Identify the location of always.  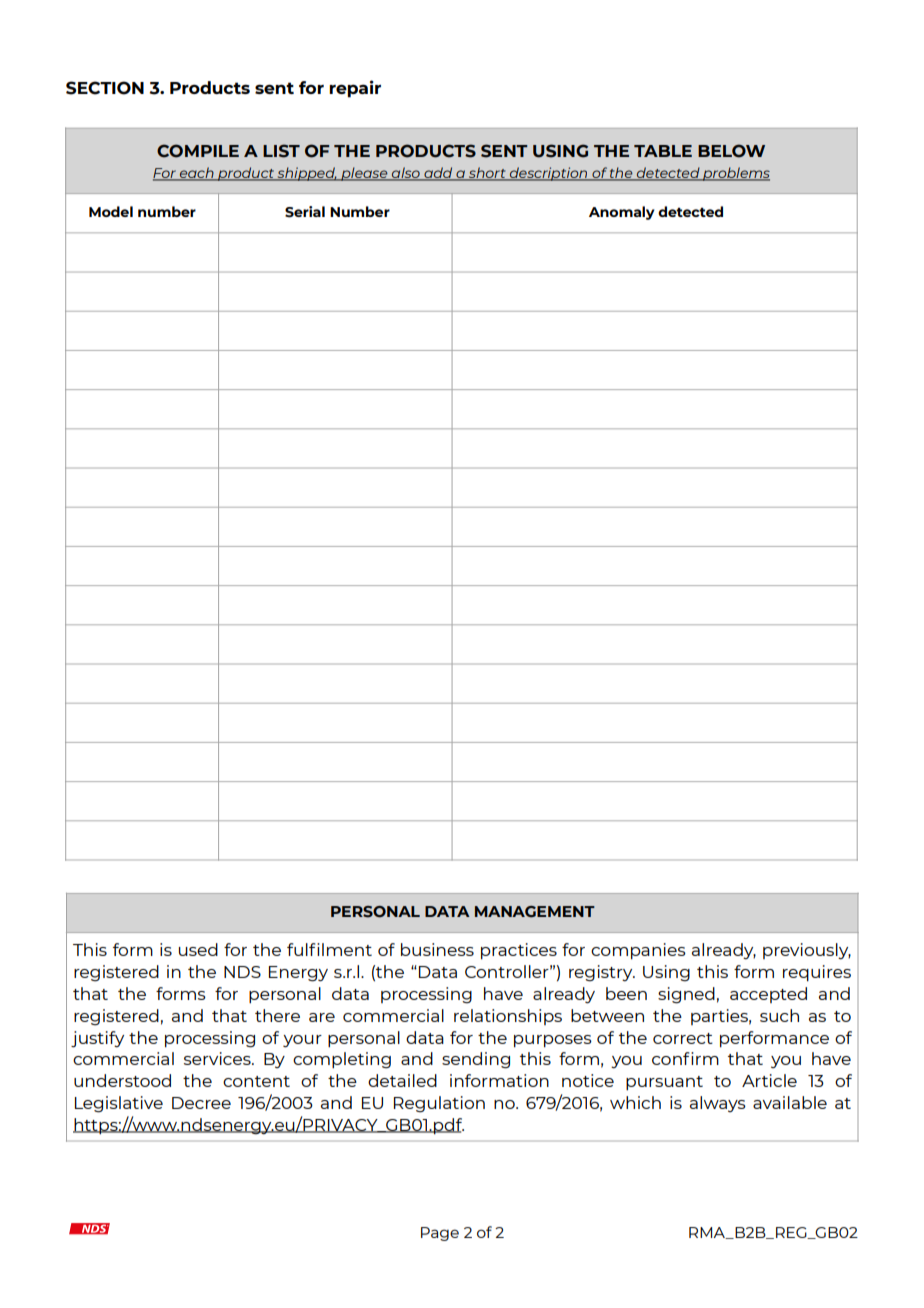
(718, 1104).
